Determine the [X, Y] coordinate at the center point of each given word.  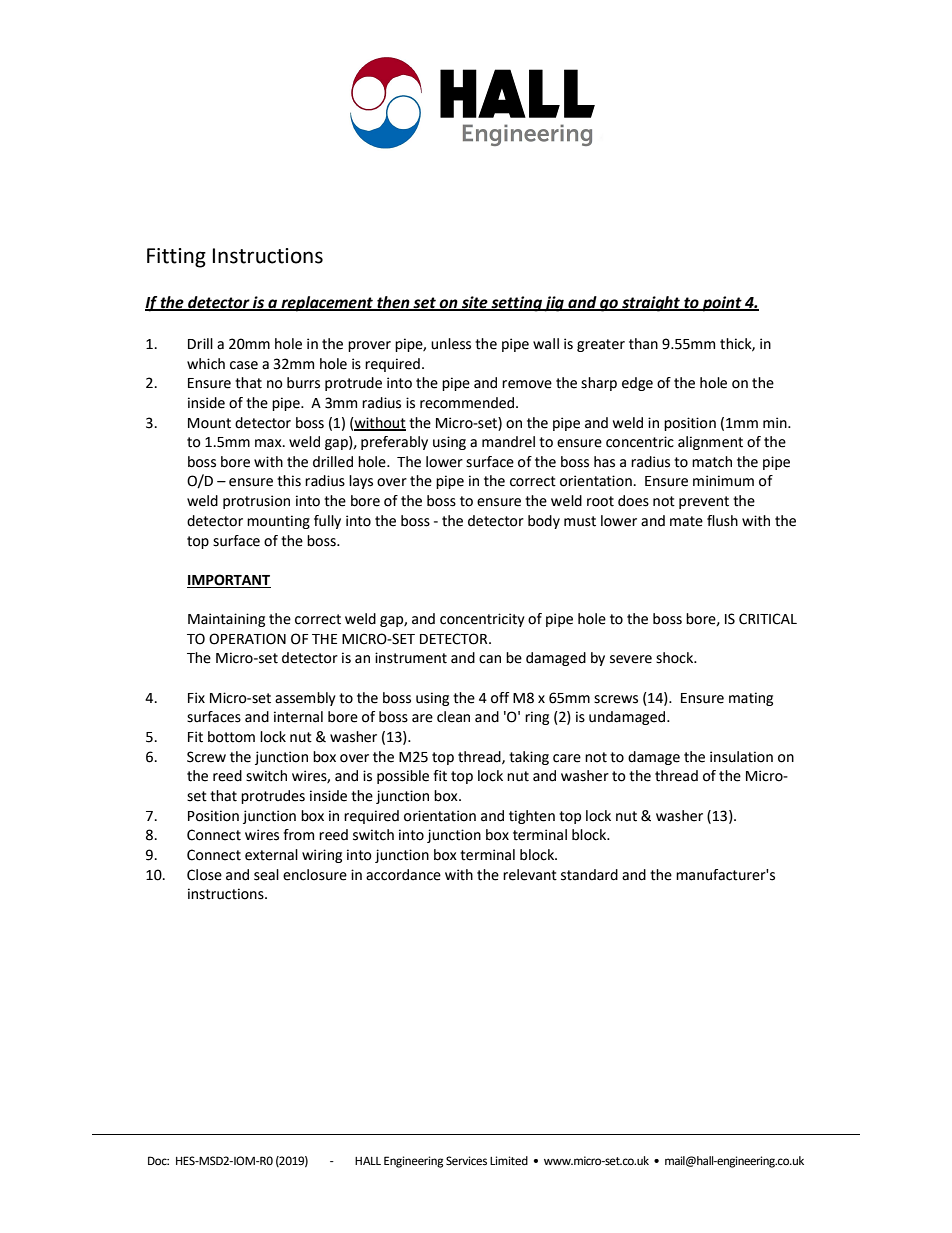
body [544, 522]
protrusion [256, 502]
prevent [704, 502]
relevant [530, 875]
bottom [231, 737]
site [475, 303]
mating [751, 699]
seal [266, 875]
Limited [509, 1161]
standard [589, 875]
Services [466, 1161]
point [722, 304]
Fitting [176, 258]
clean [453, 717]
